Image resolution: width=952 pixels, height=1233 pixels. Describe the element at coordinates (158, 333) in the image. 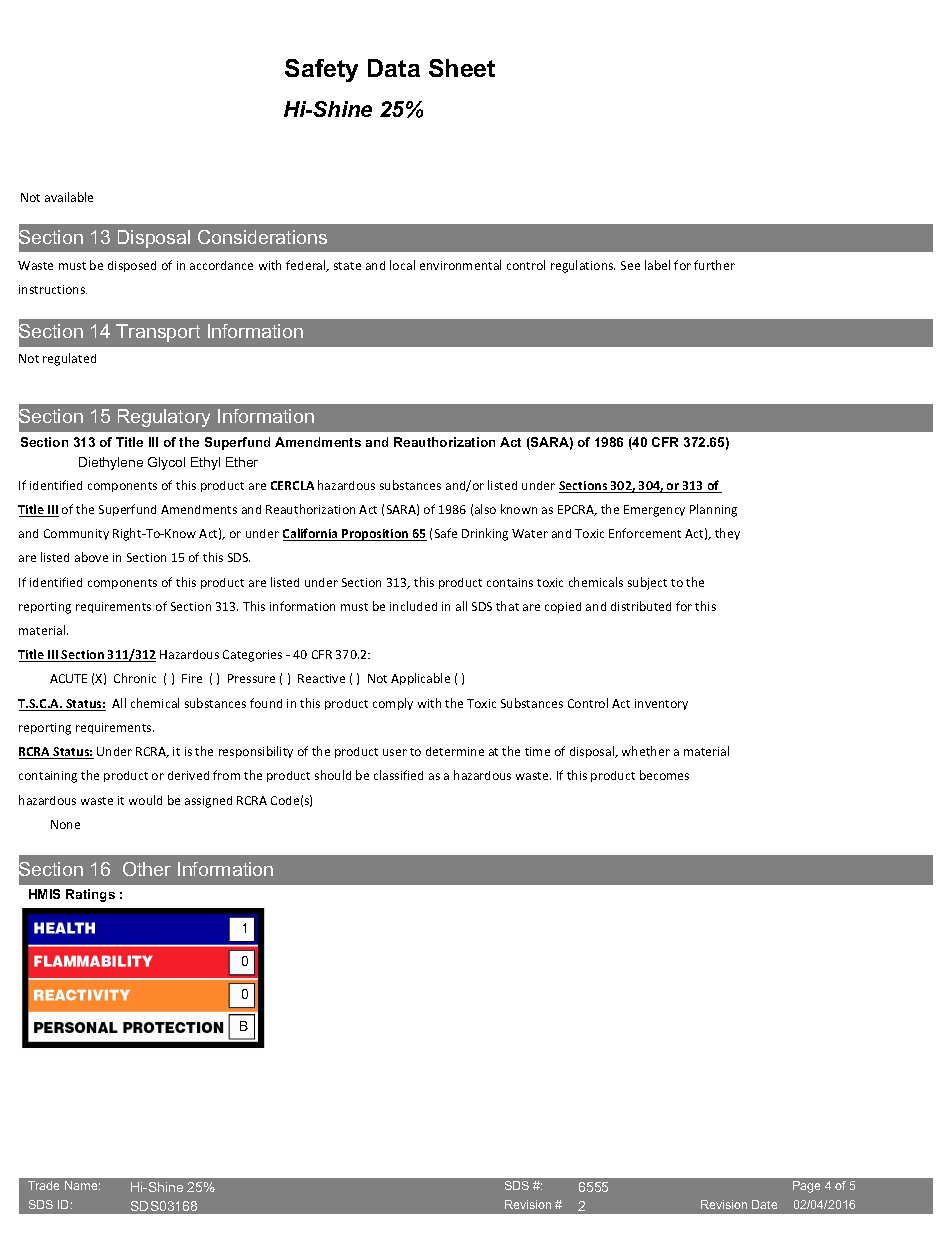

I see `Transport` at that location.
